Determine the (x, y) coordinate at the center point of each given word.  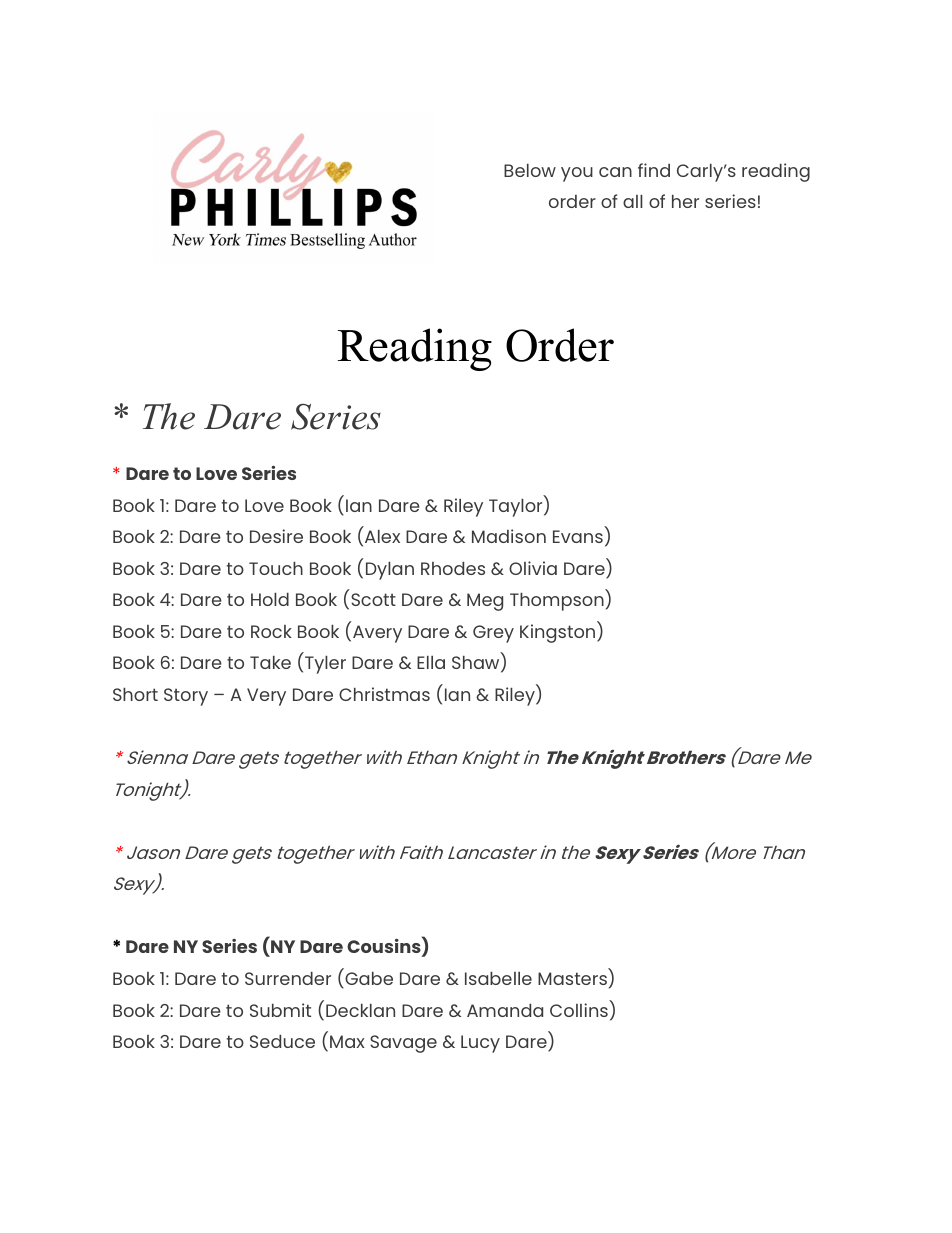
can (615, 172)
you (577, 174)
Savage (403, 1044)
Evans (578, 536)
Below (530, 170)
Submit (280, 1010)
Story (186, 697)
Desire (276, 536)
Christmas (384, 694)
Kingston (559, 632)
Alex (382, 536)
